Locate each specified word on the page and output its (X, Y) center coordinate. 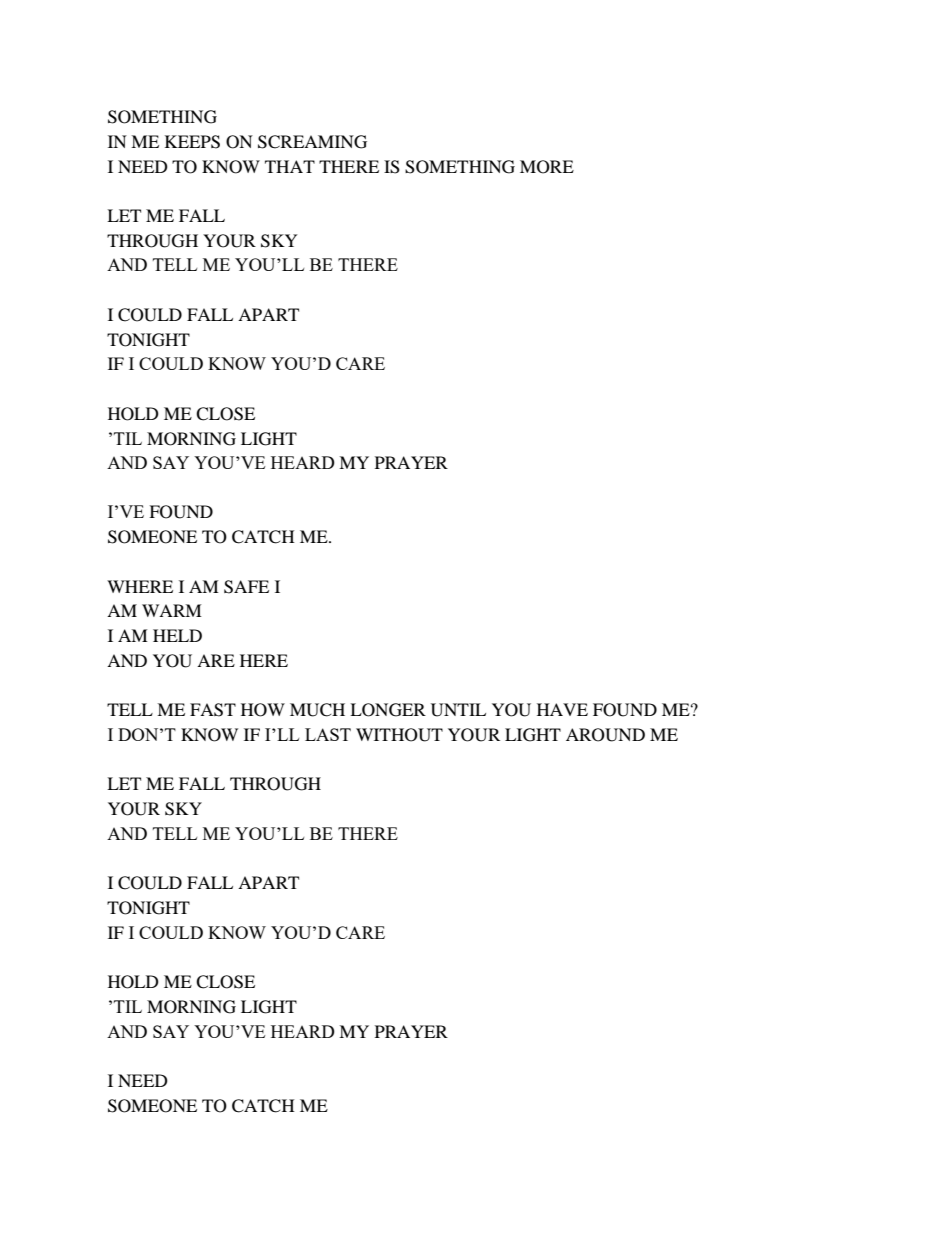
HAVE (562, 709)
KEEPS (192, 142)
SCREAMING (312, 142)
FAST (213, 710)
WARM (172, 610)
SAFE (246, 587)
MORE (547, 167)
